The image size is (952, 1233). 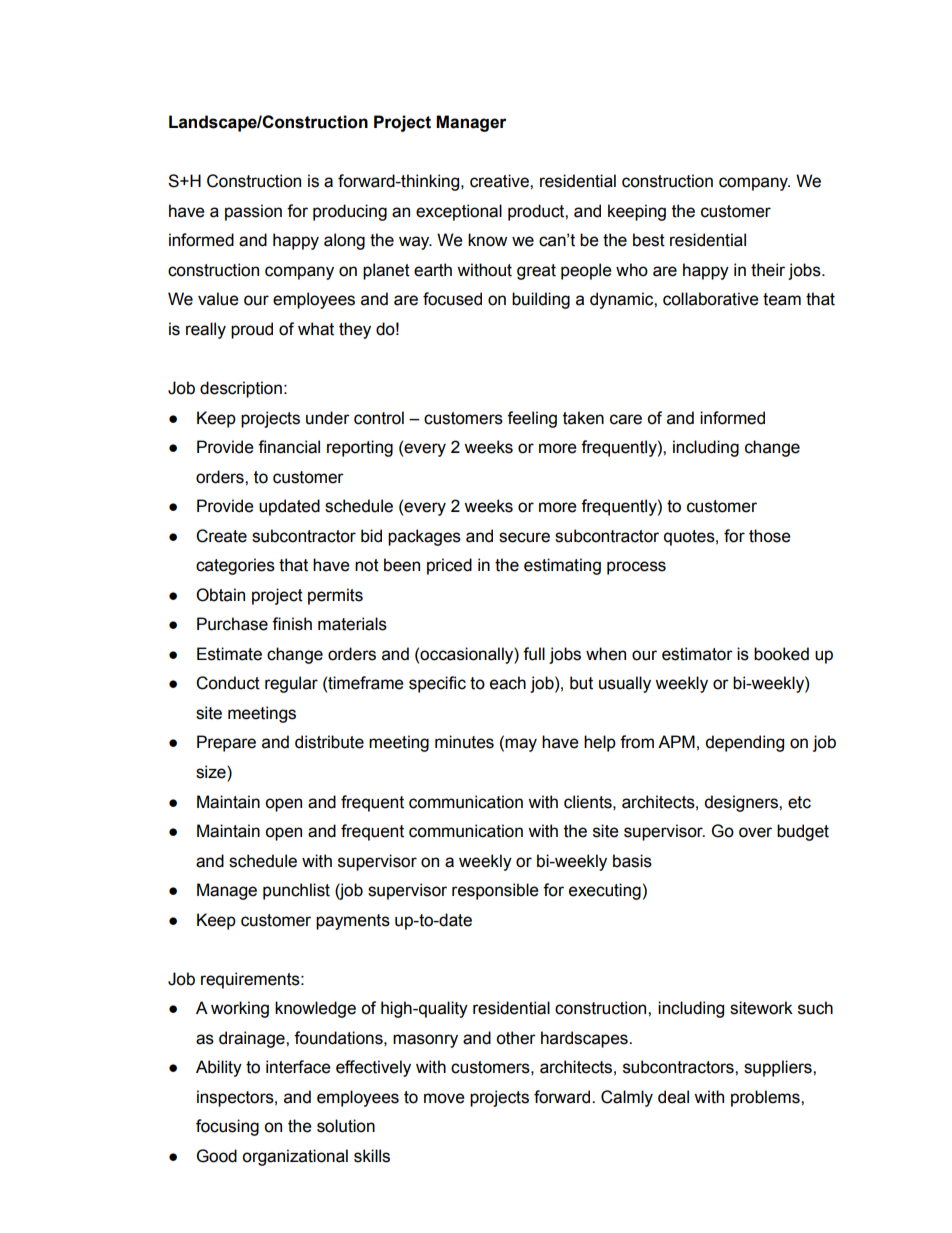 I want to click on financial, so click(x=289, y=447).
